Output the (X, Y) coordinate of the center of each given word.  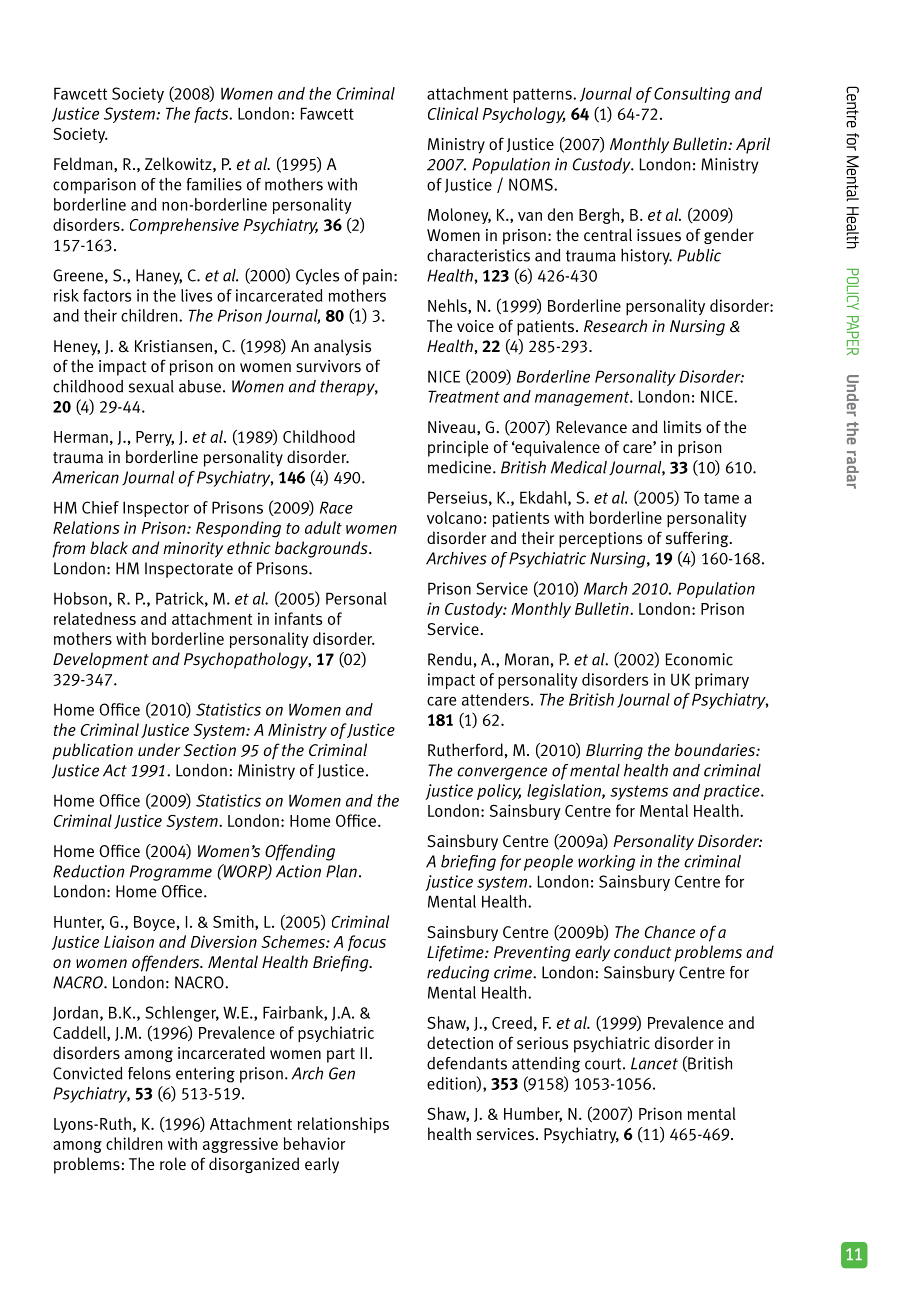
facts (212, 115)
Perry (155, 438)
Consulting (692, 95)
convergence (502, 773)
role (173, 1163)
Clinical (453, 113)
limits (682, 427)
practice (732, 792)
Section (209, 750)
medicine (459, 467)
